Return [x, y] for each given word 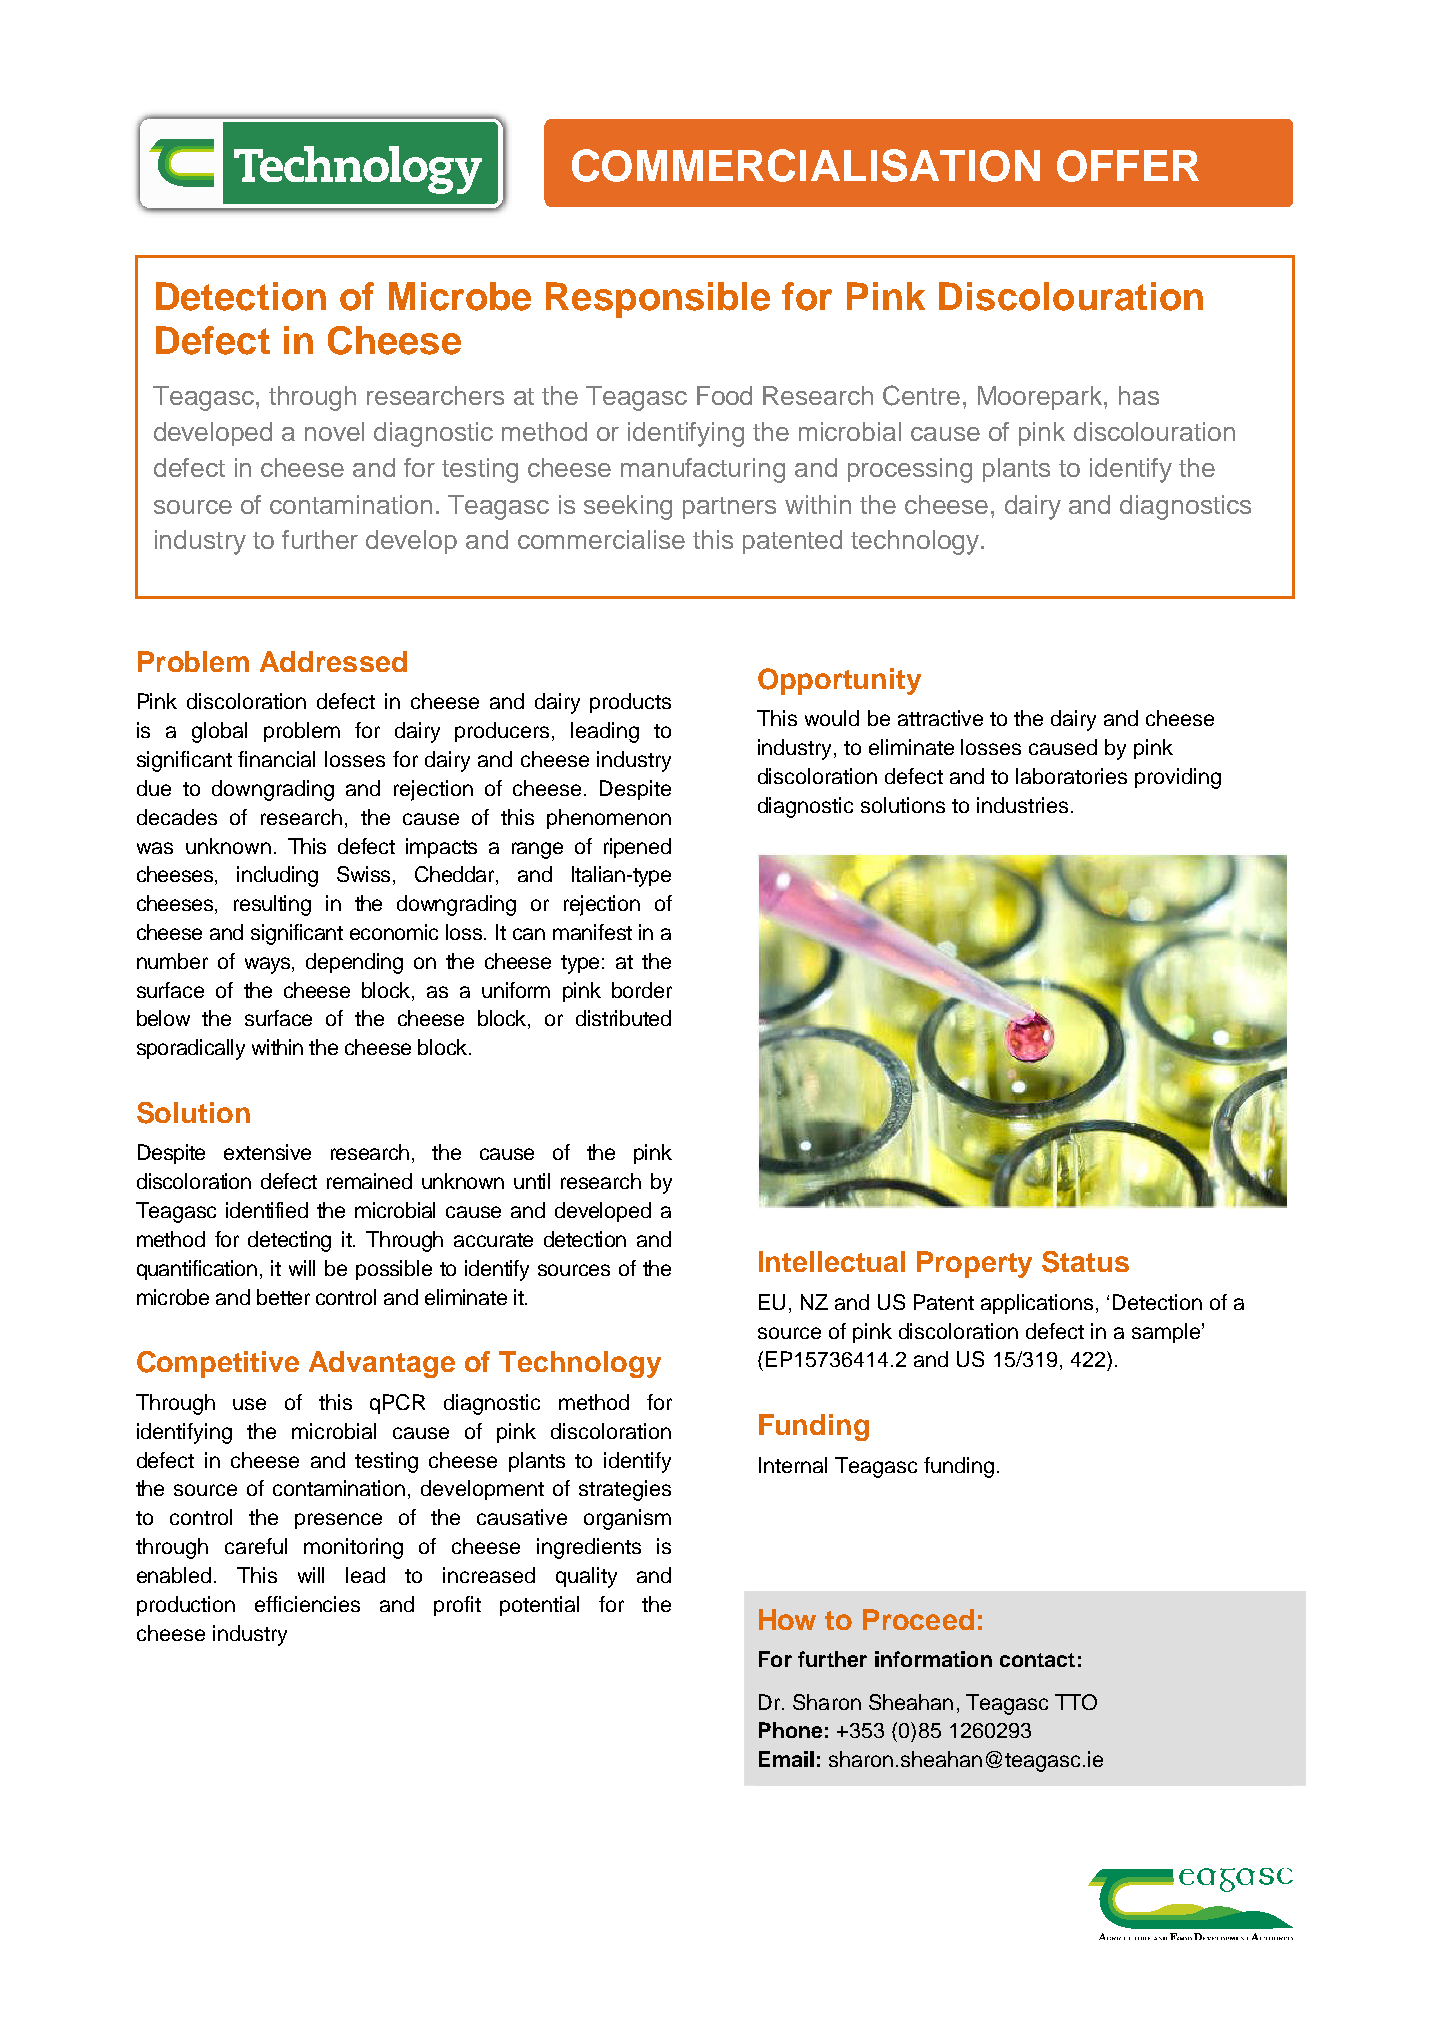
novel [334, 431]
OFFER [1128, 166]
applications [1037, 1304]
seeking [628, 507]
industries [1022, 805]
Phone [790, 1730]
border [642, 990]
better [283, 1297]
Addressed [333, 661]
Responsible [658, 300]
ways [269, 965]
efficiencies [307, 1604]
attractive [940, 718]
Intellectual [832, 1261]
